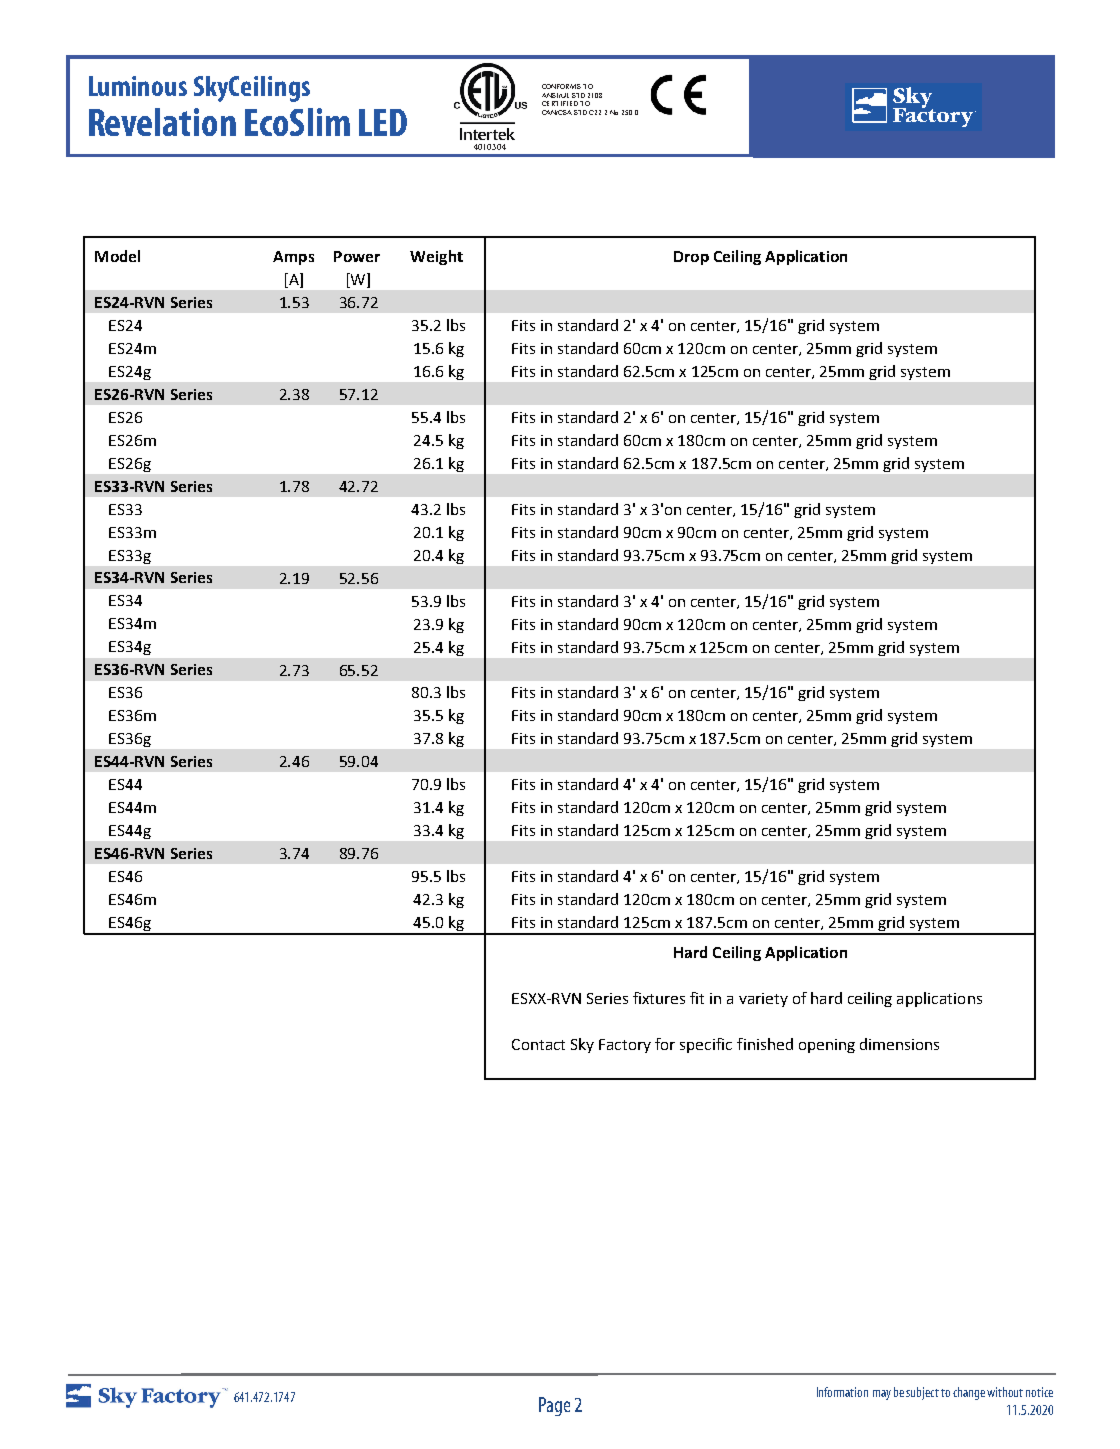 The image size is (1120, 1449). Describe the element at coordinates (560, 103) in the screenshot. I see `CERTIFIED` at that location.
